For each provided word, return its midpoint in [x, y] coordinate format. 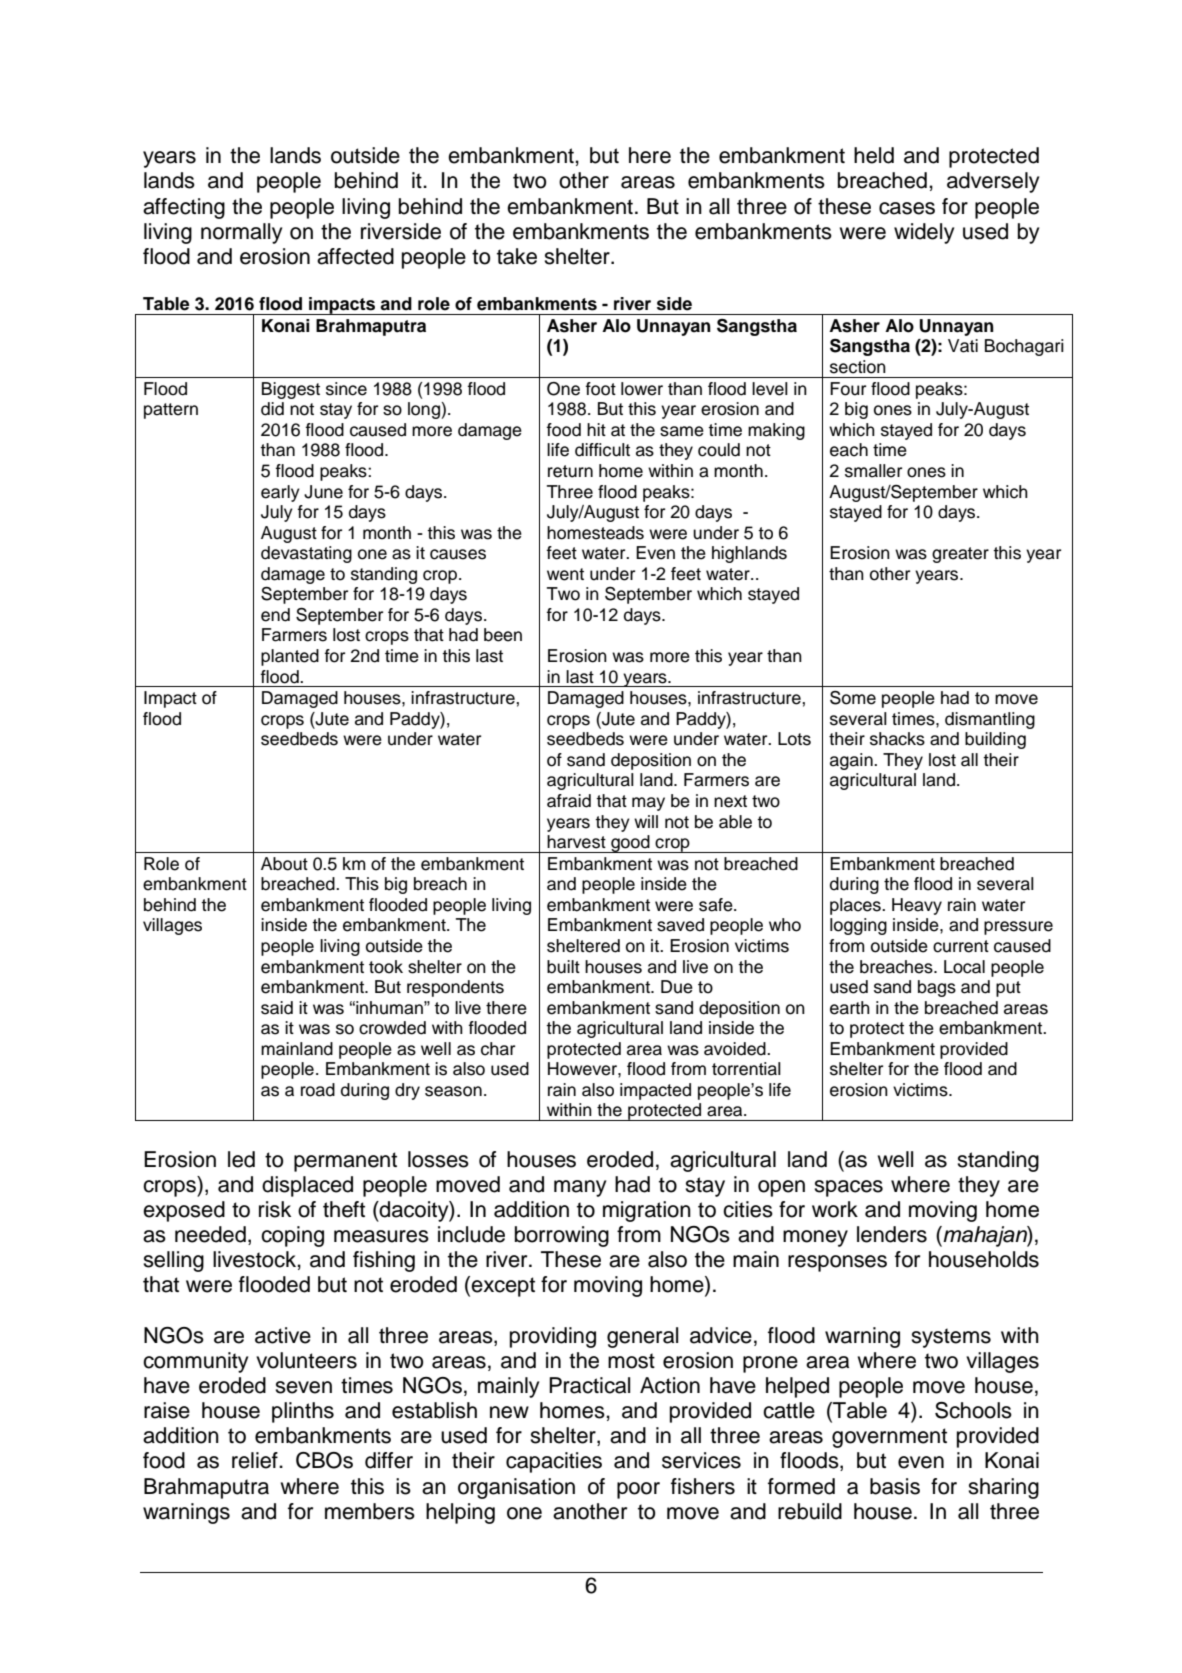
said [277, 1008]
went [565, 574]
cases [907, 208]
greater [960, 555]
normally [241, 233]
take [517, 256]
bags [937, 988]
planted [290, 657]
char [498, 1049]
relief [256, 1460]
